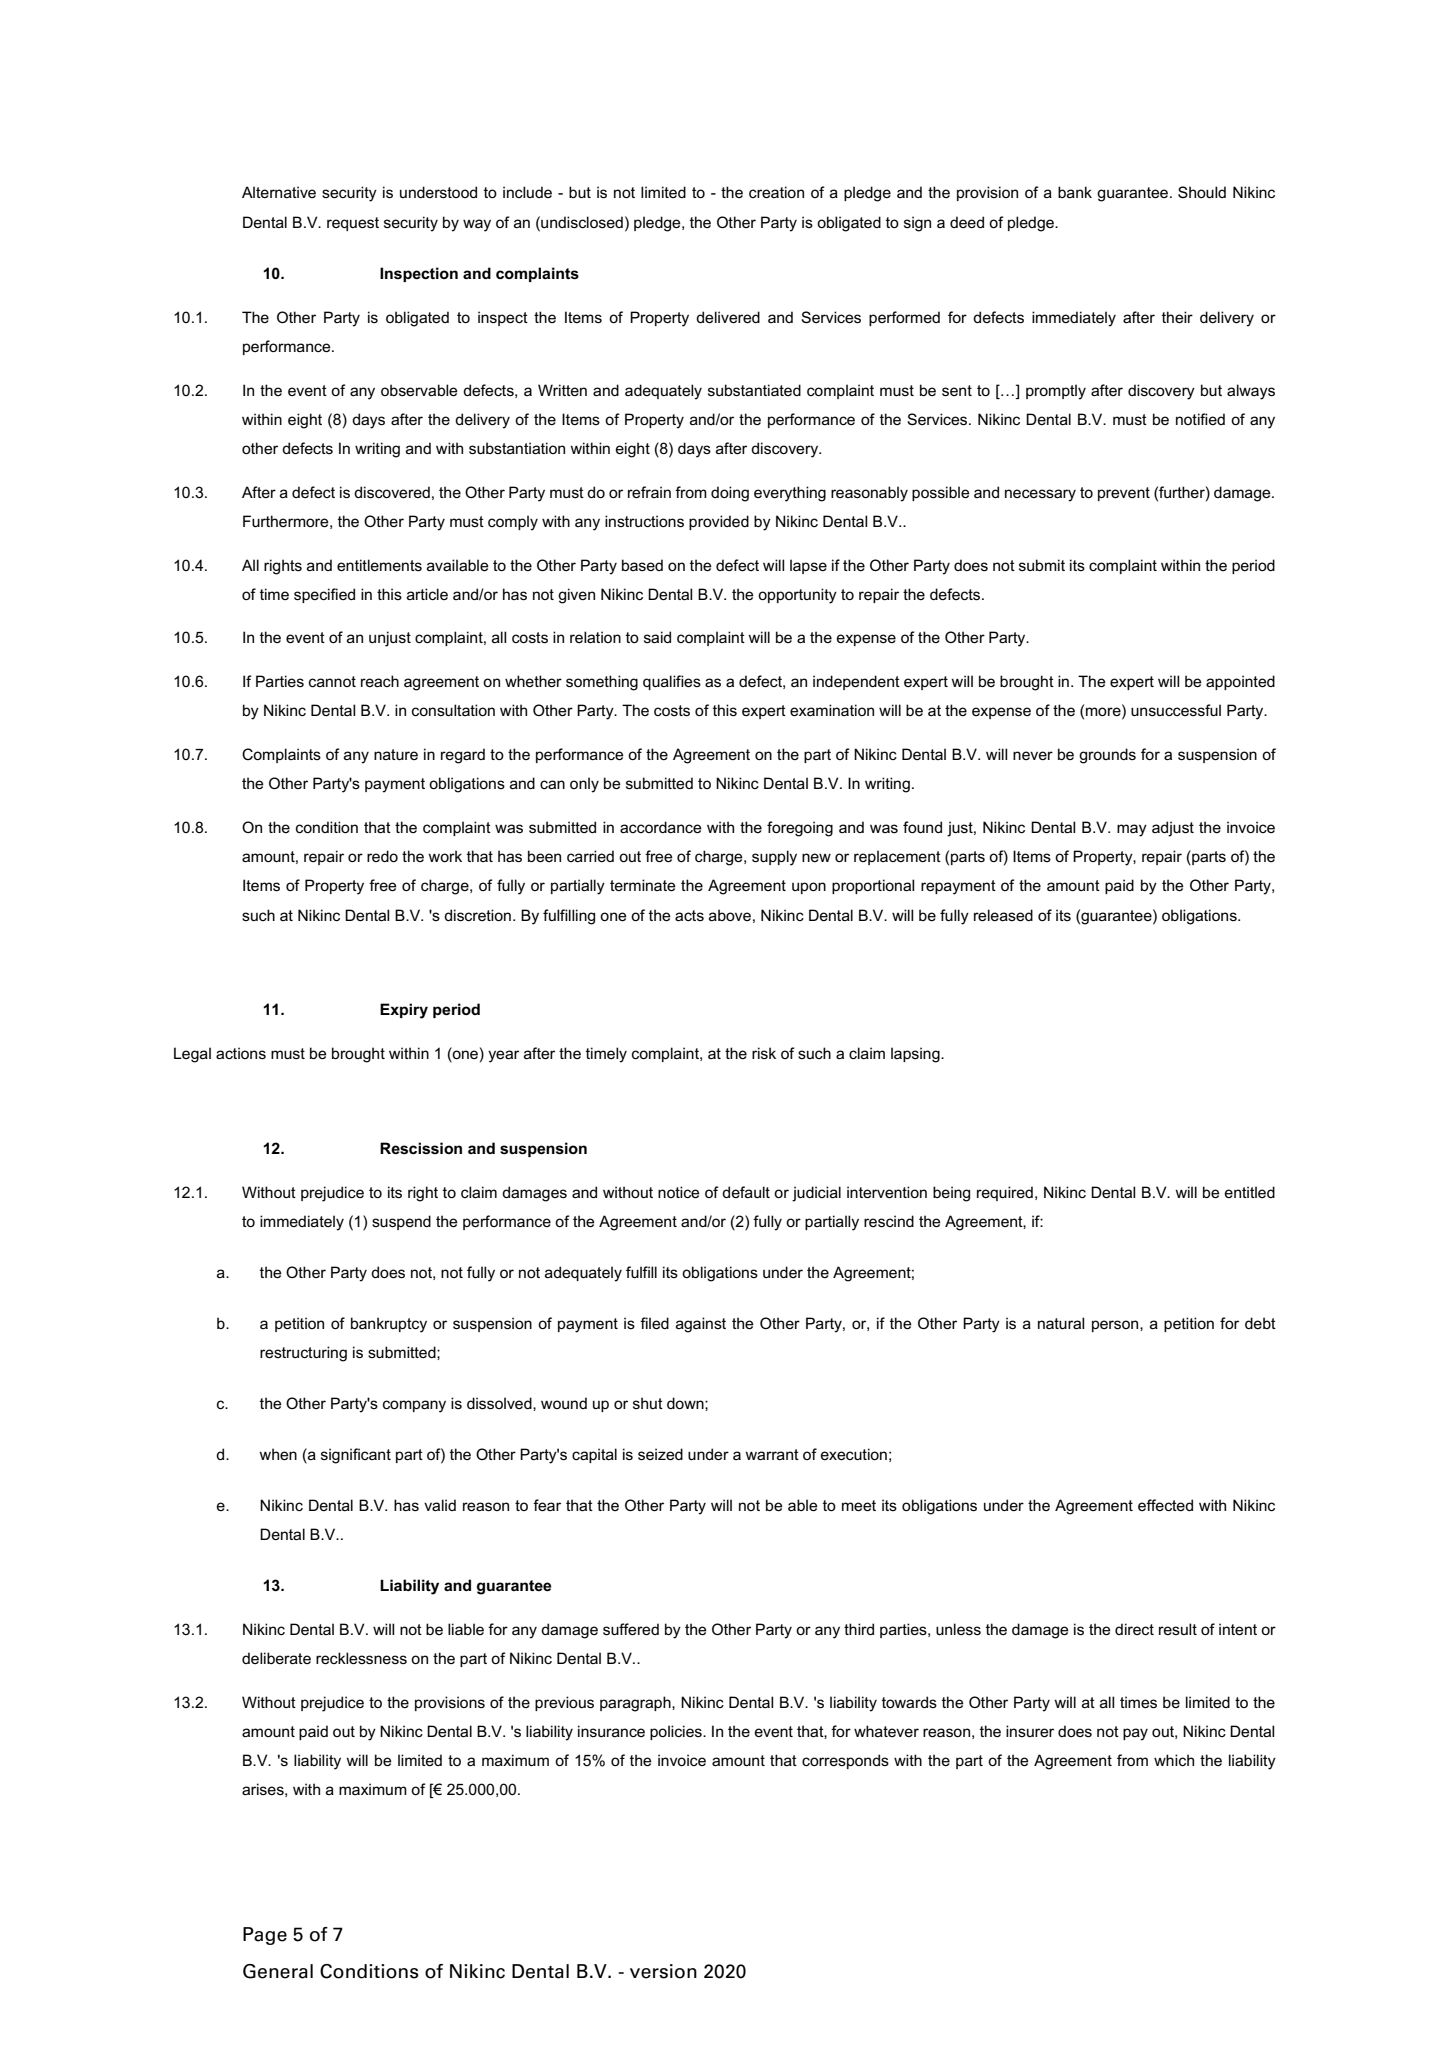 Image resolution: width=1447 pixels, height=2046 pixels. Describe the element at coordinates (1202, 192) in the page. I see `Should` at that location.
